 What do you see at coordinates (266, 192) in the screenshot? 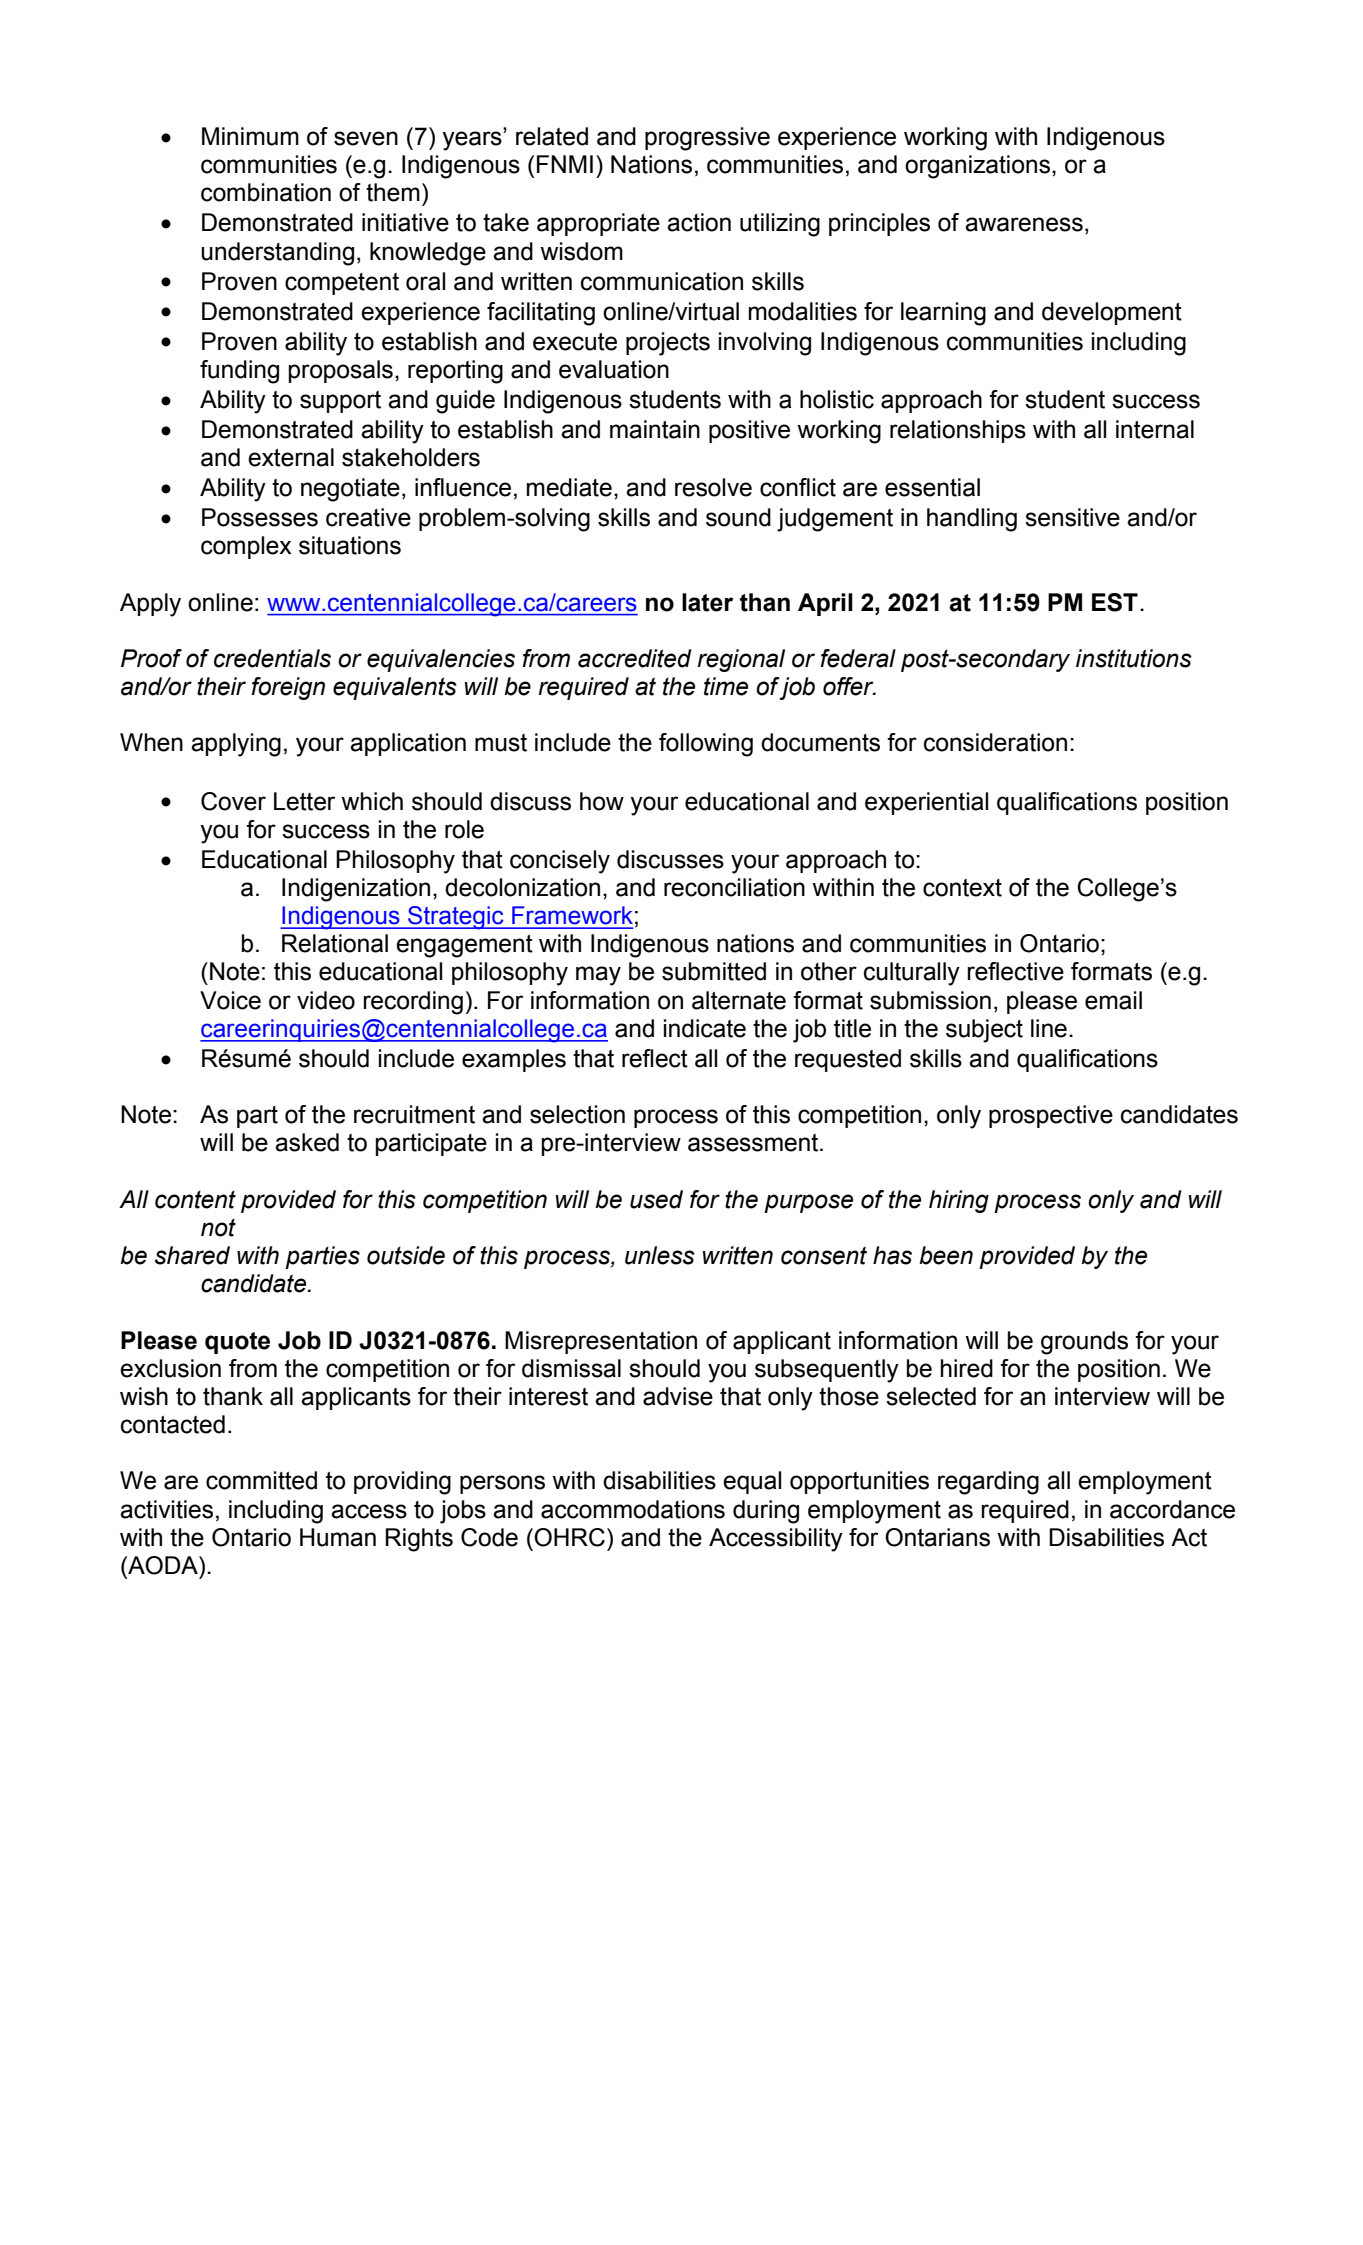
I see `combination` at bounding box center [266, 192].
